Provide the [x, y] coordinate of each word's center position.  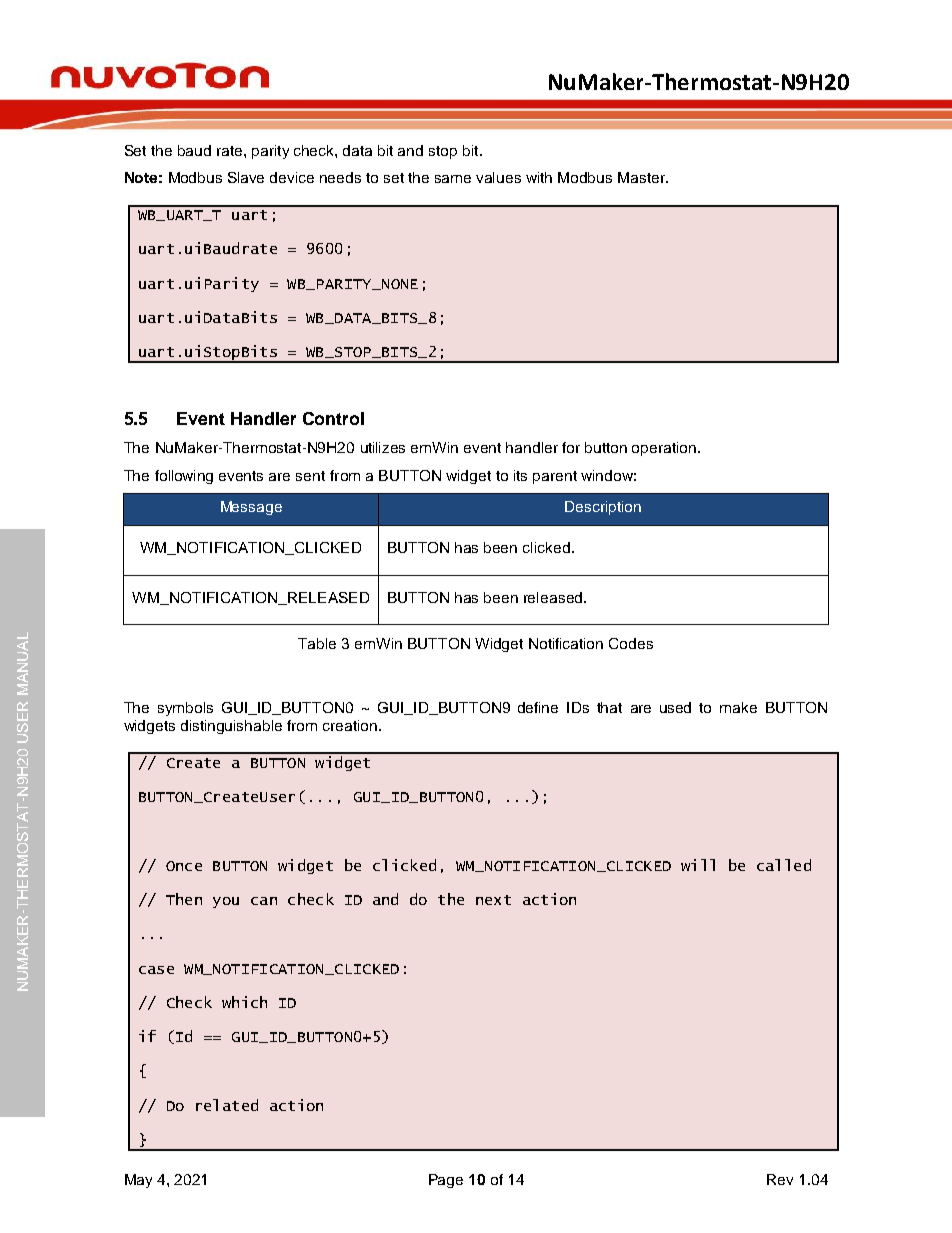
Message [251, 508]
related [227, 1105]
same [453, 179]
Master [642, 177]
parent [555, 477]
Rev [780, 1179]
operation [665, 449]
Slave [246, 177]
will [698, 865]
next [493, 900]
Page [446, 1181]
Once [184, 866]
